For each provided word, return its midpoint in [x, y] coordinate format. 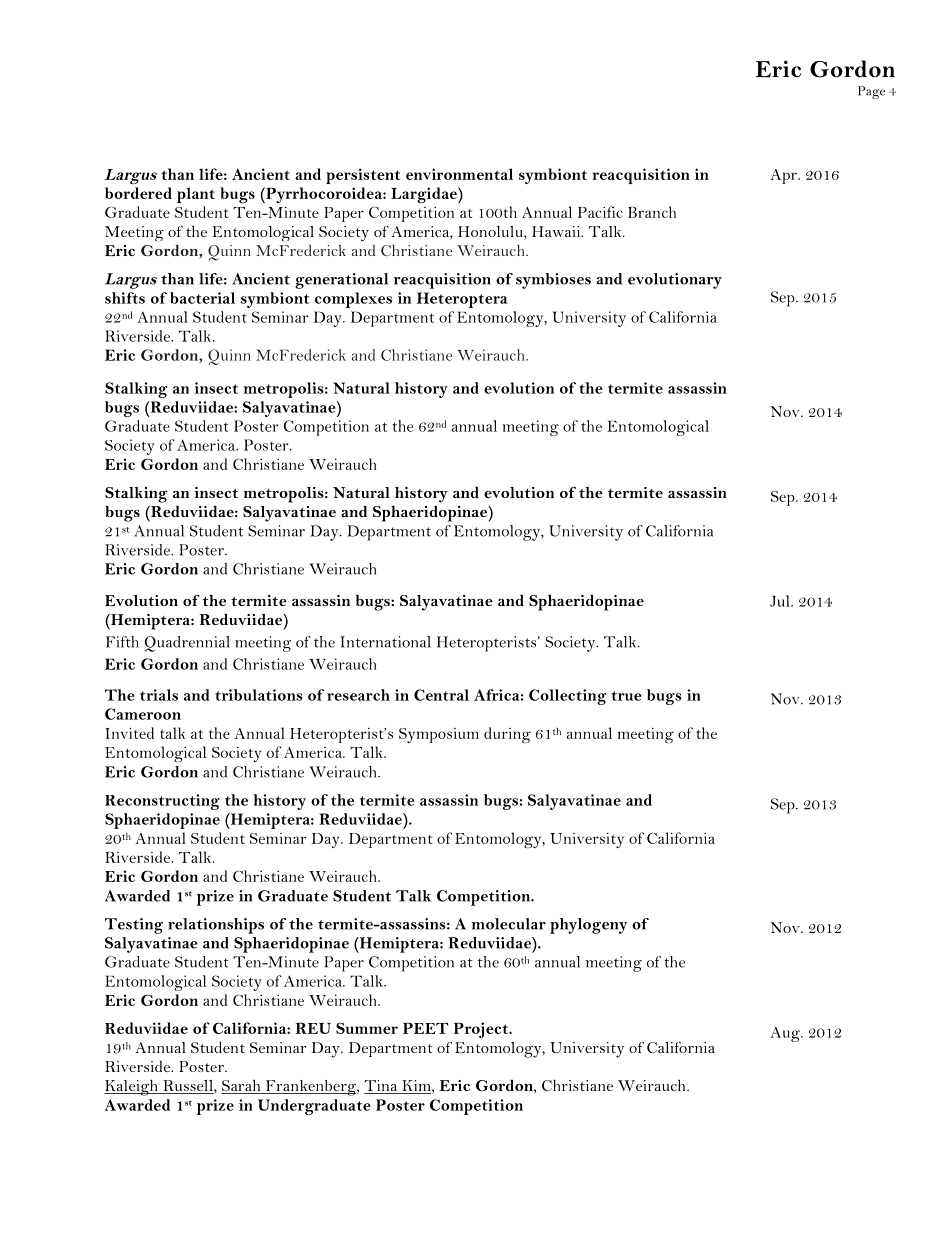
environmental [459, 174]
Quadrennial [187, 644]
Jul [781, 601]
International [386, 642]
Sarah [242, 1086]
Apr [784, 176]
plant [196, 195]
